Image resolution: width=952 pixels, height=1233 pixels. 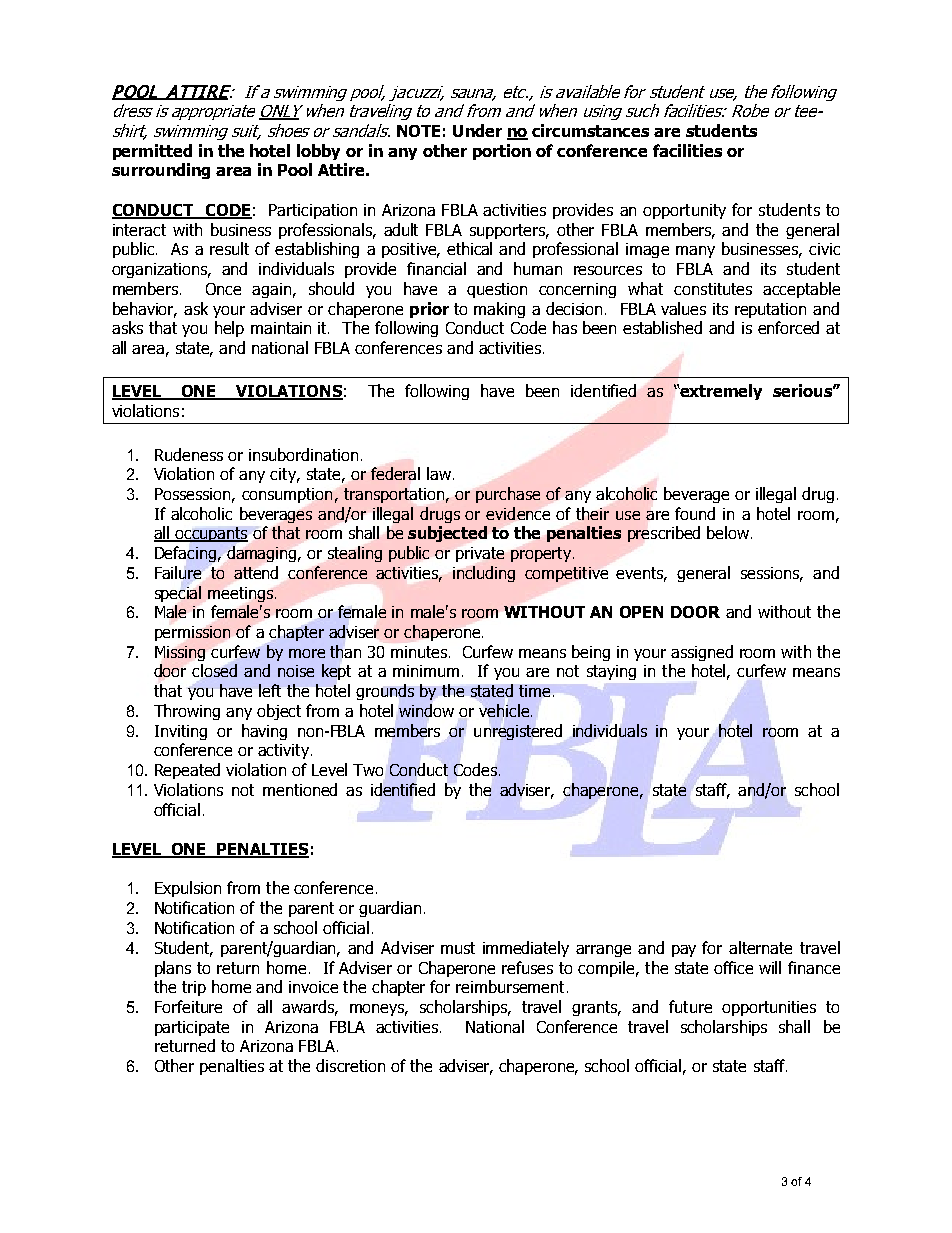 I want to click on vehicle, so click(x=505, y=710).
